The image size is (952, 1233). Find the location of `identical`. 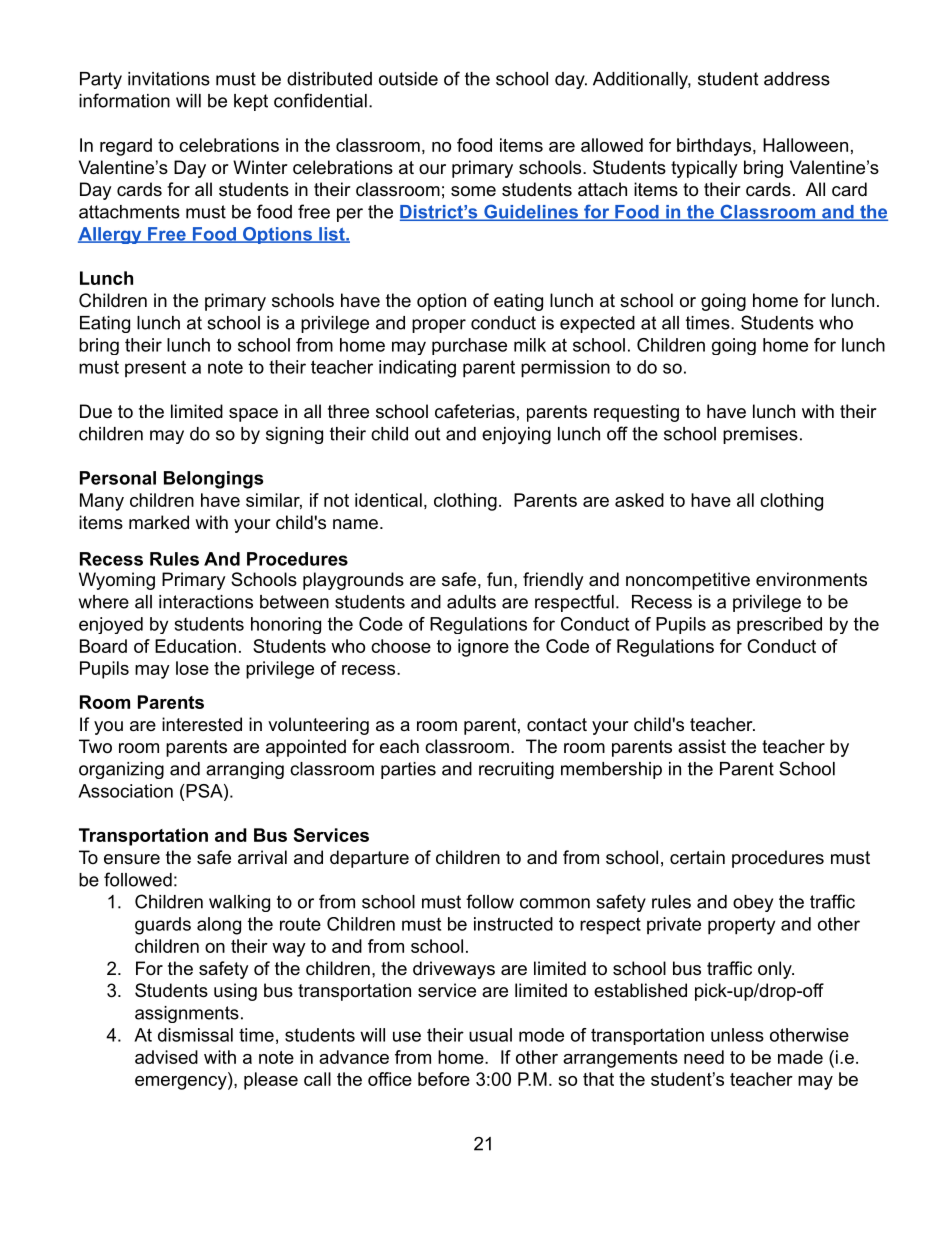

identical is located at coordinates (388, 500).
